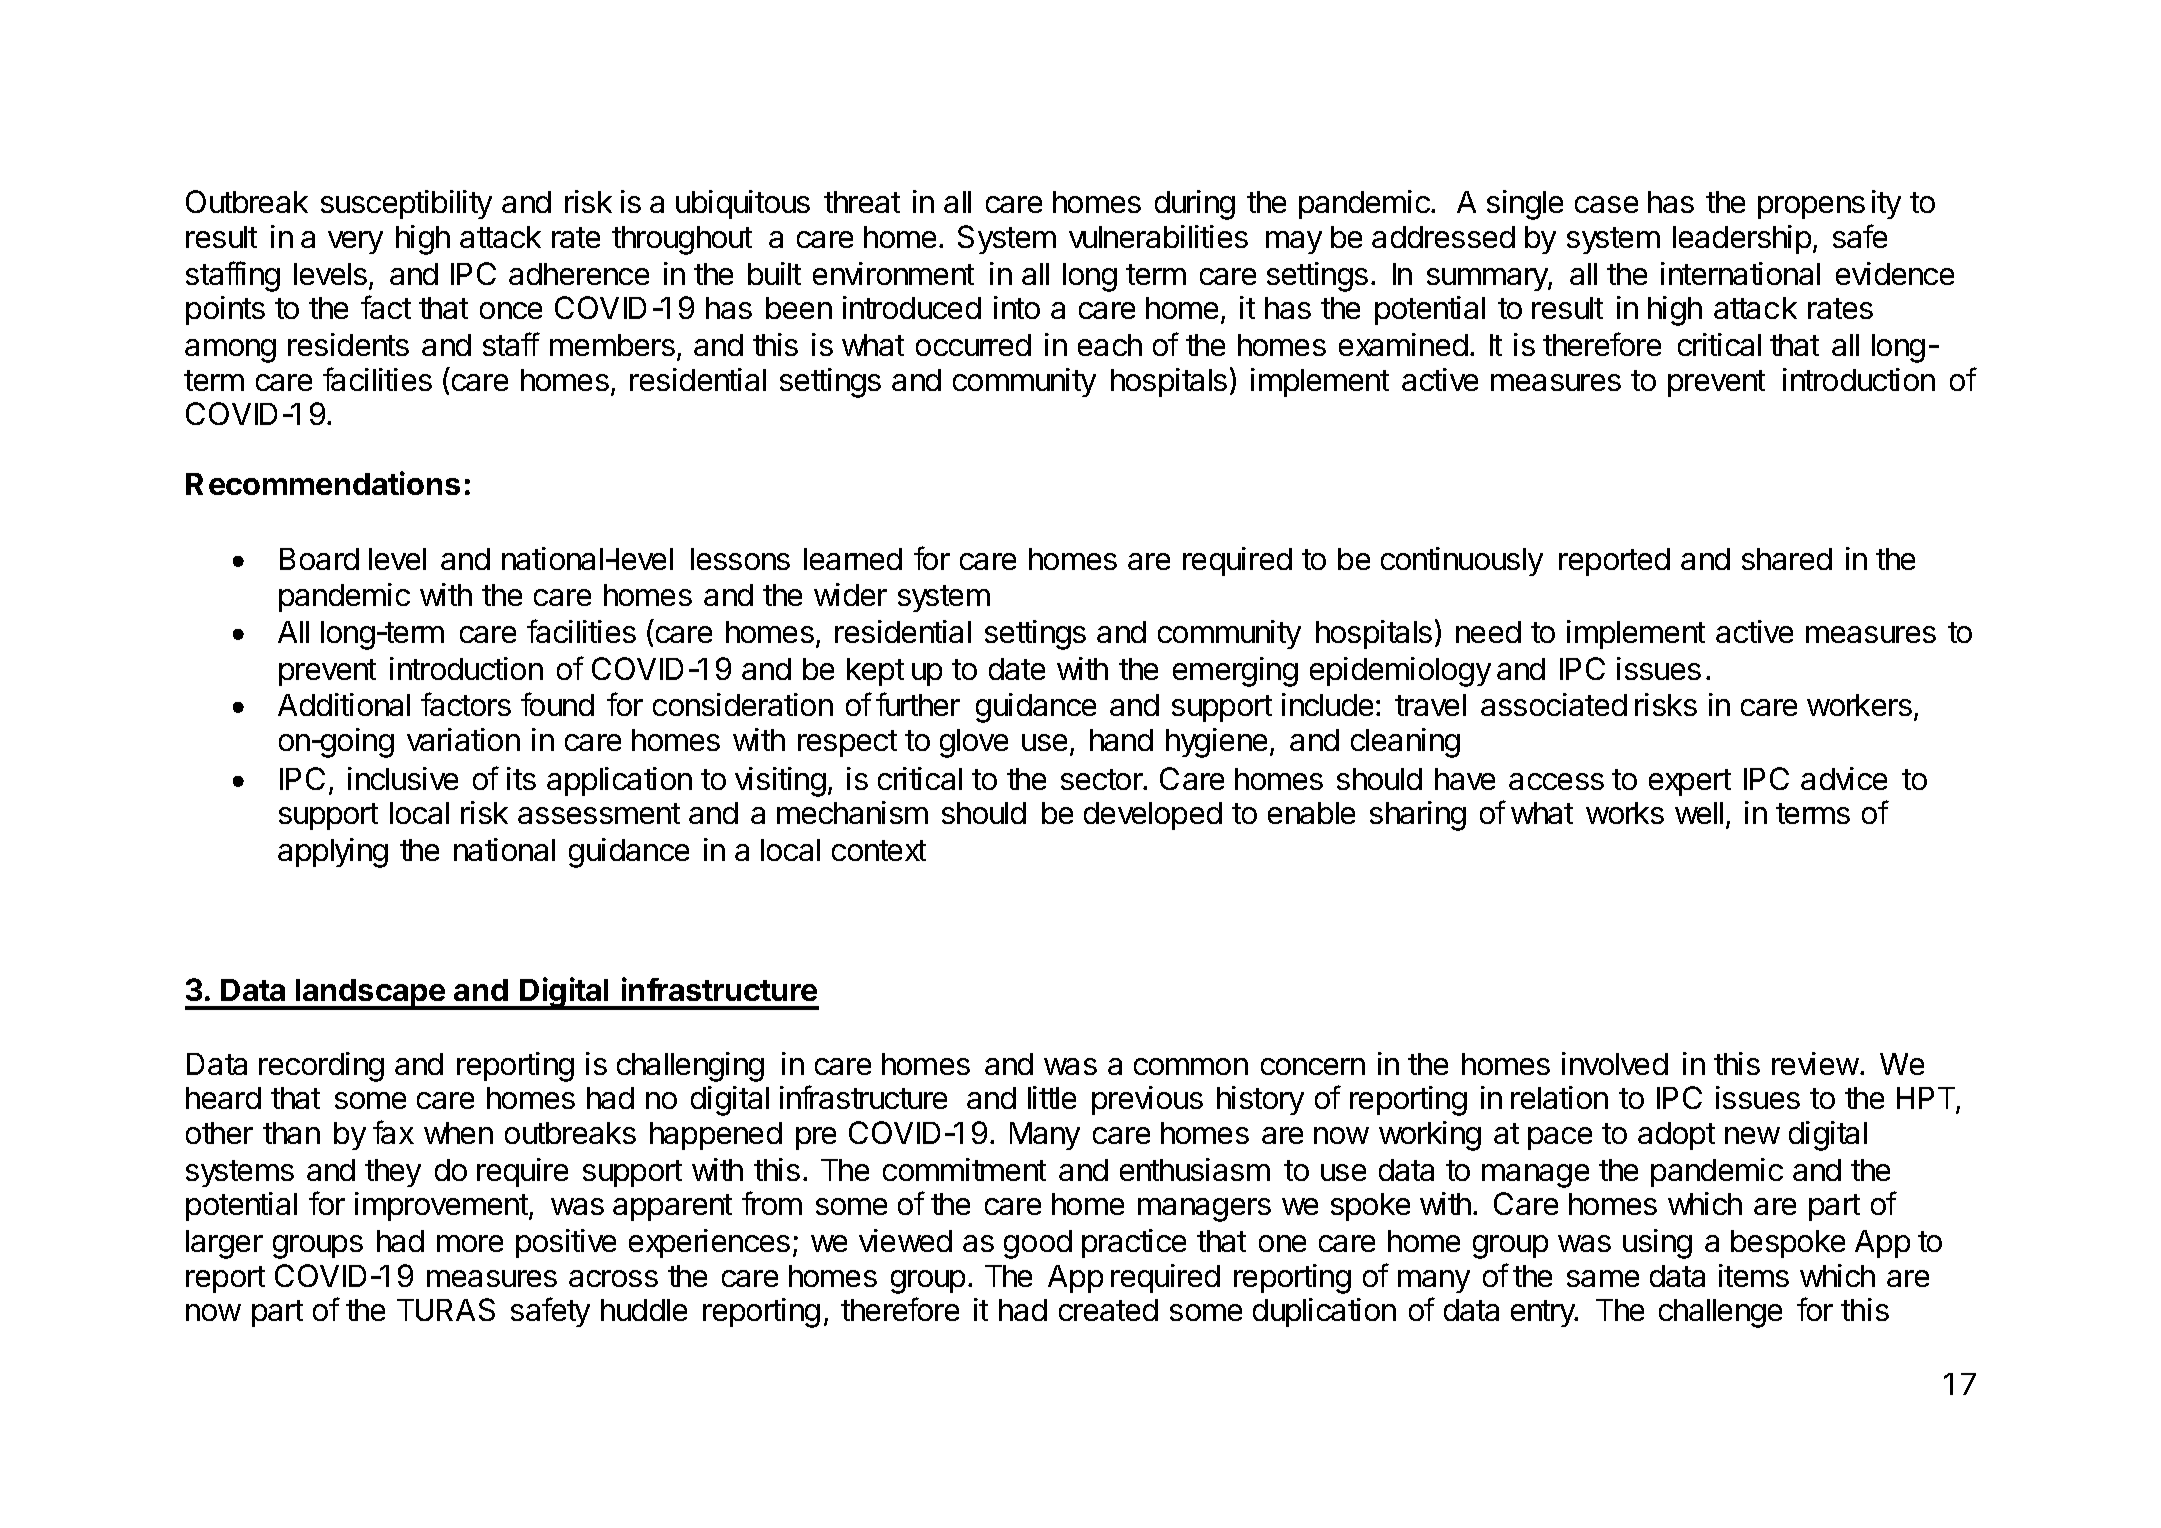 The width and height of the document is (2161, 1528). Describe the element at coordinates (1699, 813) in the document. I see `well` at that location.
